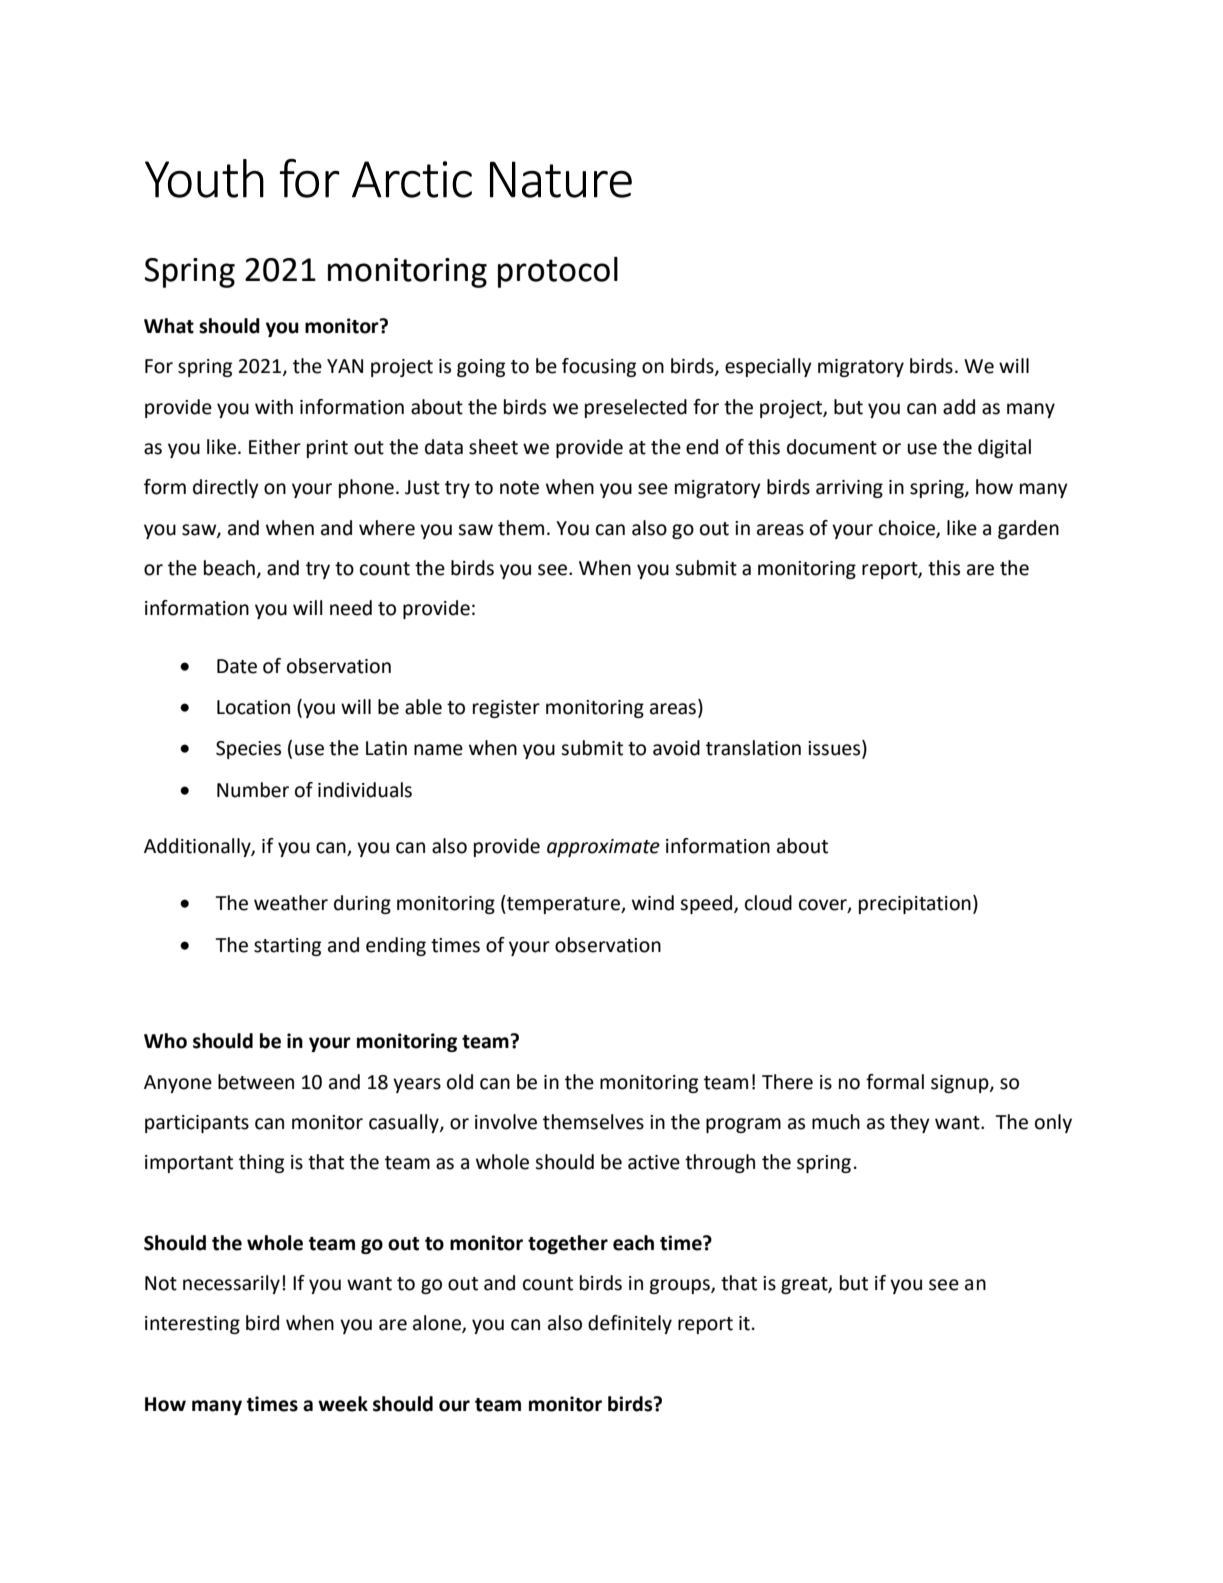 The width and height of the image is (1223, 1583). Describe the element at coordinates (768, 367) in the image. I see `especially` at that location.
